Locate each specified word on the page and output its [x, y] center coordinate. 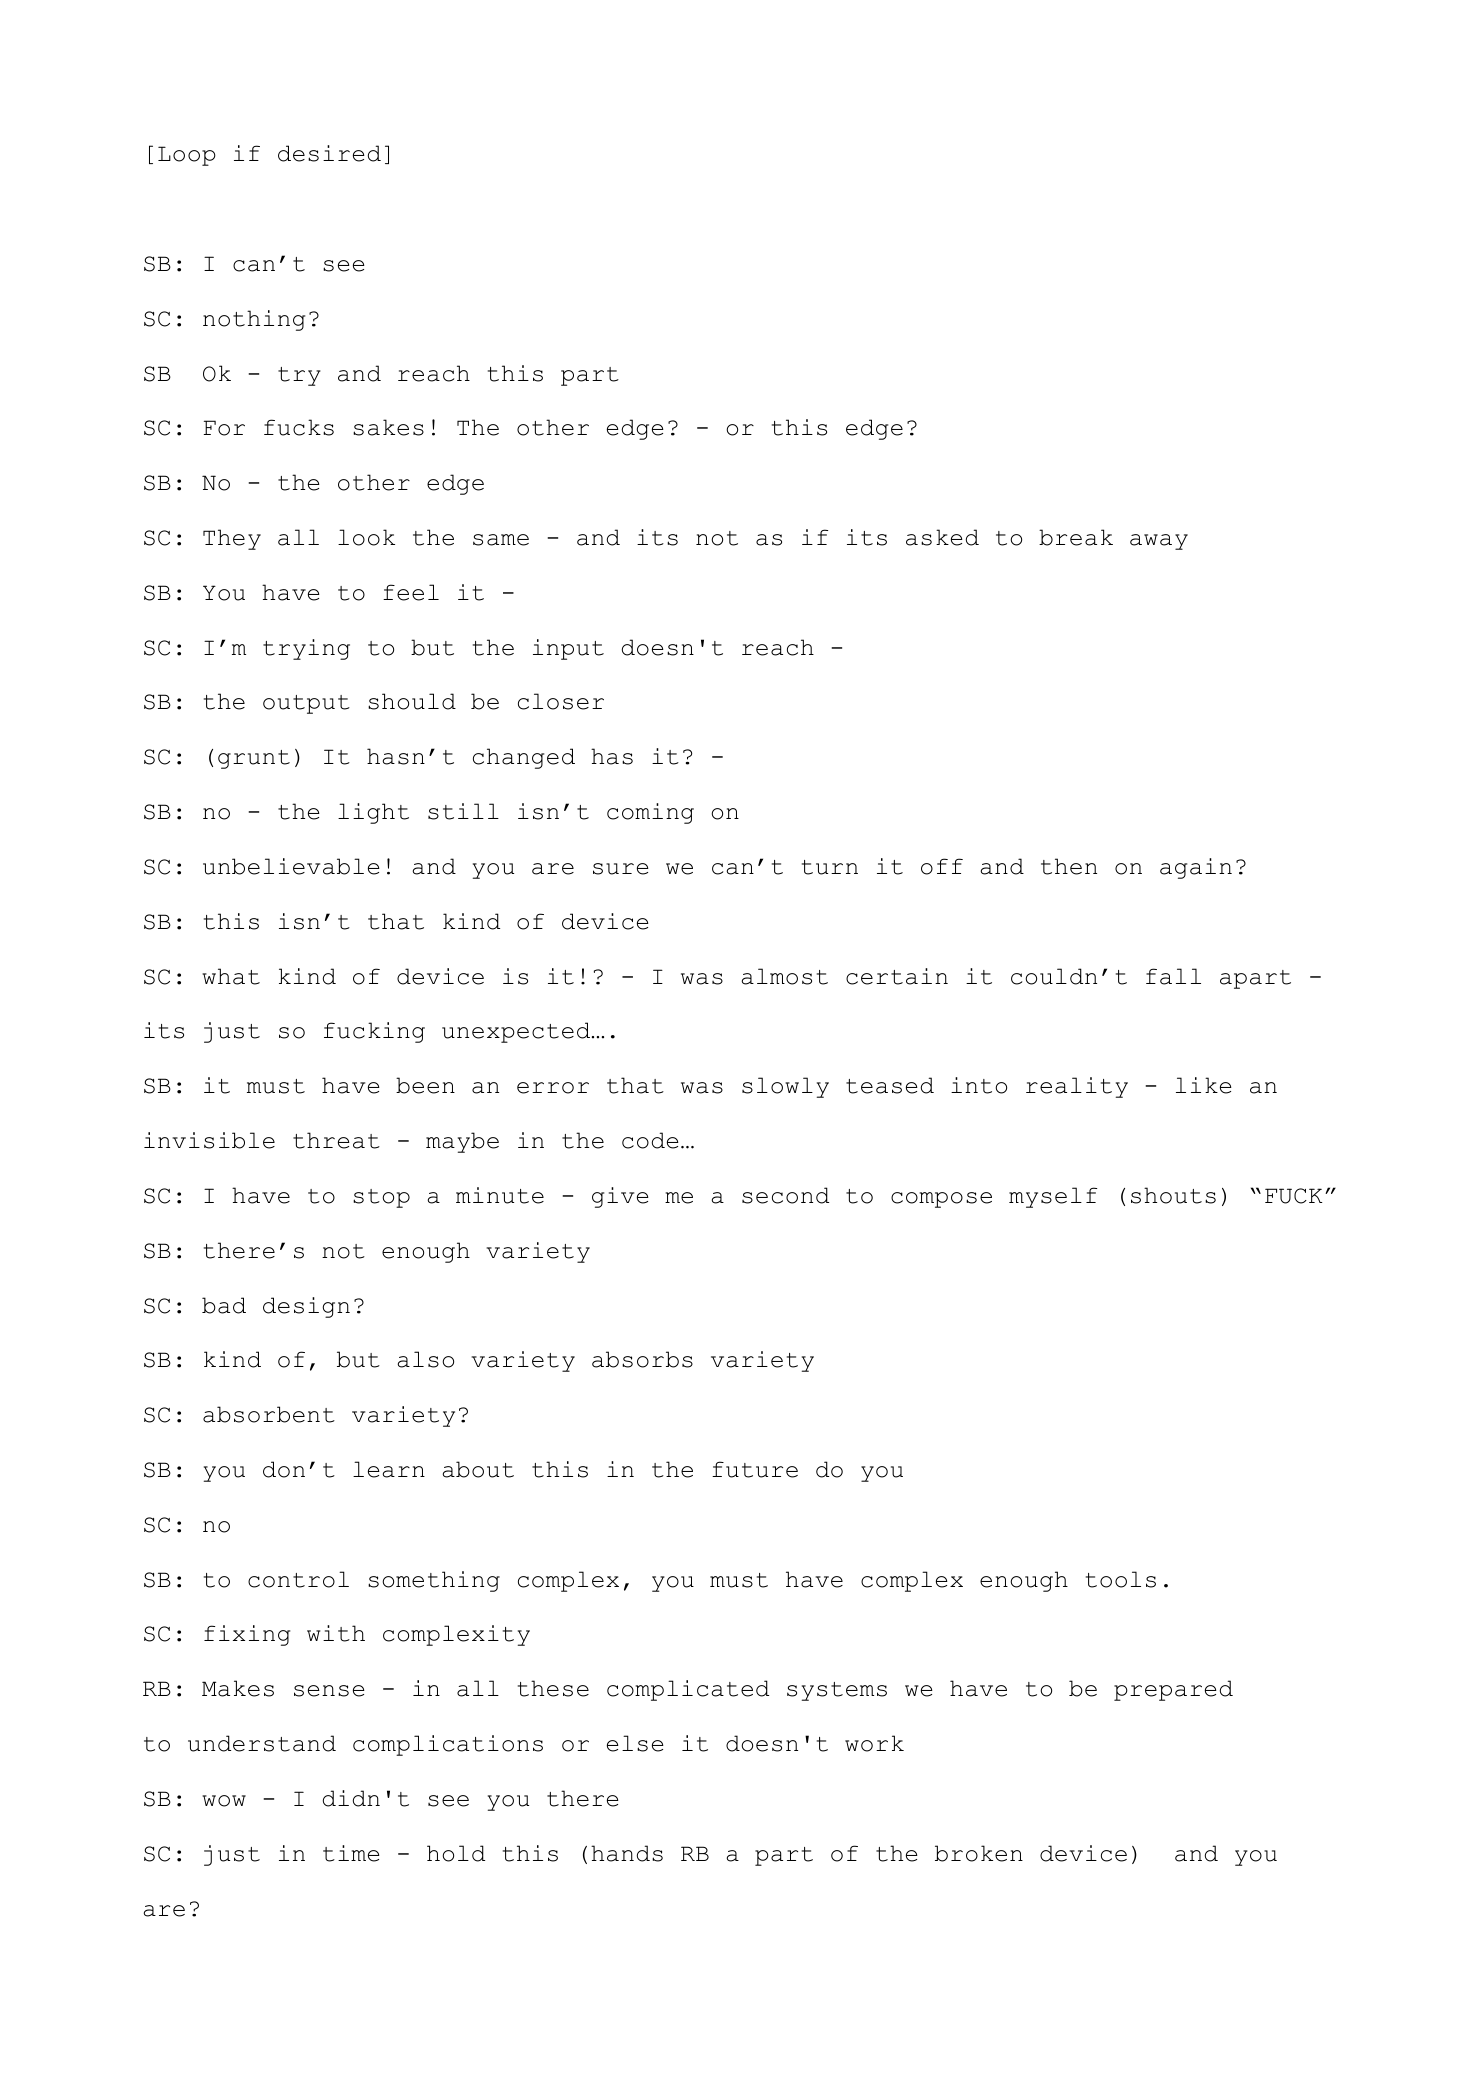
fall [1173, 976]
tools [1121, 1579]
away [1159, 542]
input [568, 649]
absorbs [642, 1359]
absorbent [269, 1414]
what [231, 976]
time [351, 1853]
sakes [388, 427]
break [1076, 537]
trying [306, 649]
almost [784, 976]
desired [329, 153]
